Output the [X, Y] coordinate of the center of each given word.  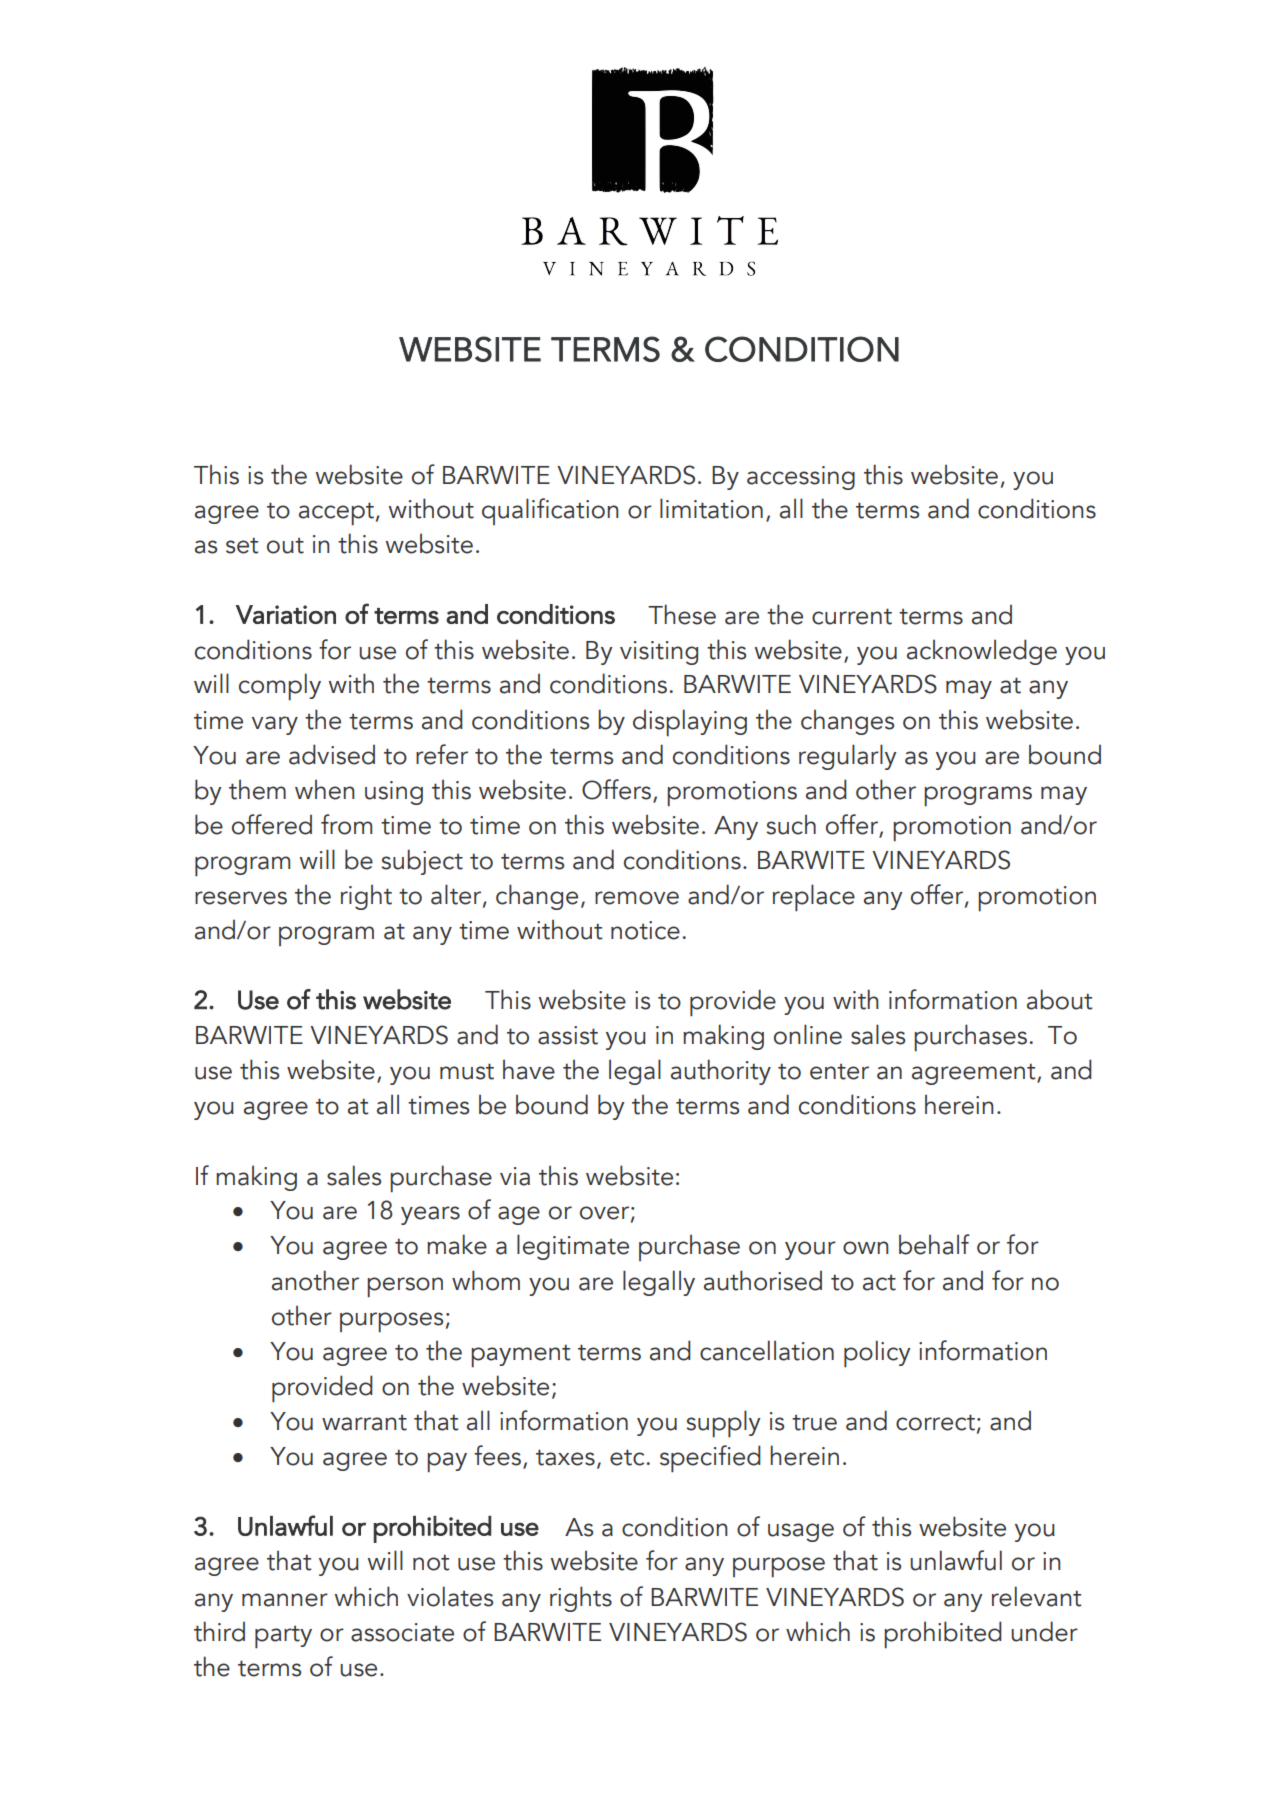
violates [450, 1596]
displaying [690, 723]
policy [877, 1354]
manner [285, 1600]
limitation [711, 508]
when [325, 790]
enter [839, 1072]
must [467, 1071]
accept [336, 514]
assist [568, 1035]
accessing [801, 478]
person [405, 1287]
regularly [848, 757]
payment [520, 1356]
